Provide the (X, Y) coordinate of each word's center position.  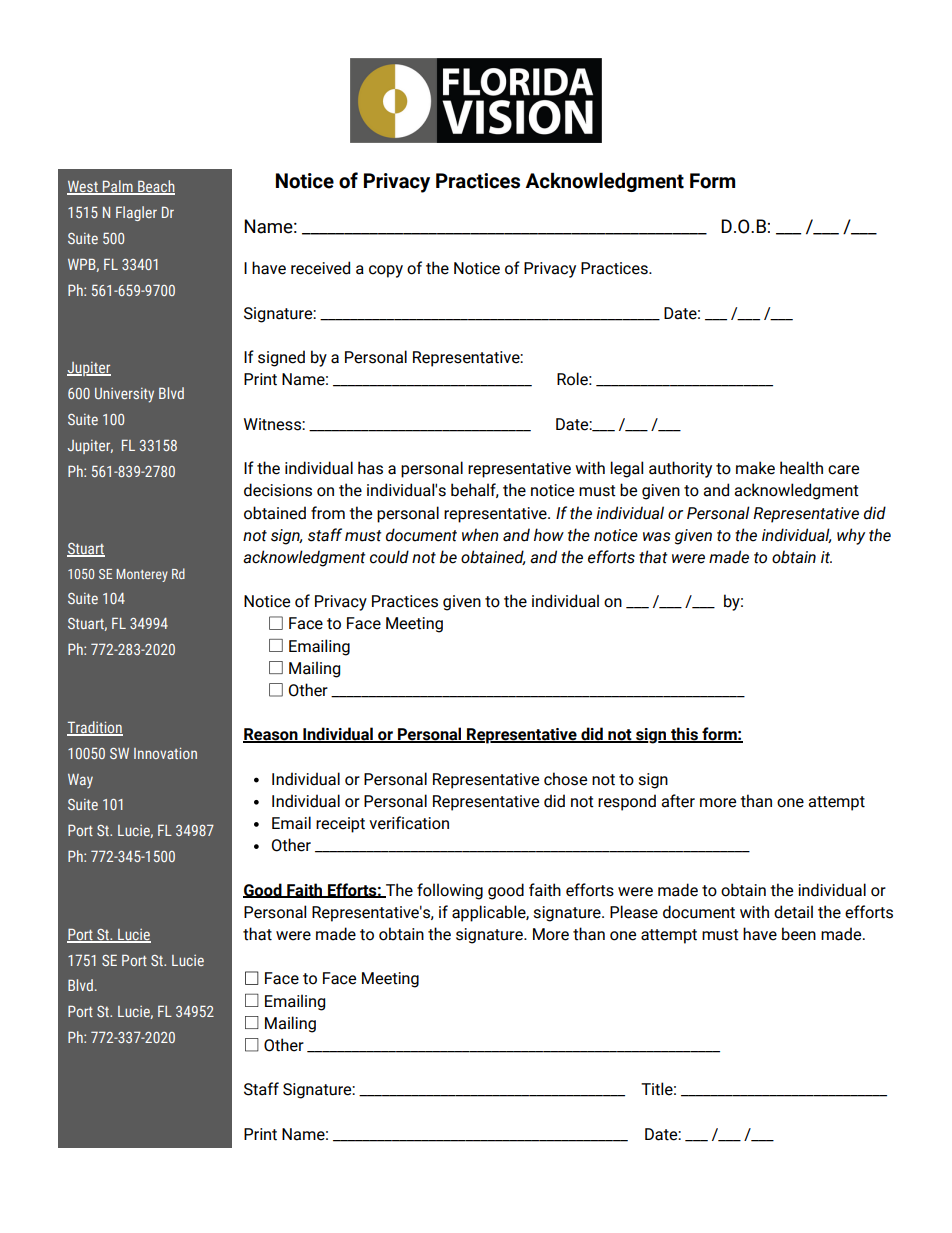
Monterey (142, 575)
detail (793, 912)
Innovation (165, 753)
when (480, 535)
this (684, 735)
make (755, 468)
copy (386, 271)
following (450, 891)
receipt (340, 825)
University (124, 395)
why (851, 536)
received (320, 268)
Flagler (136, 213)
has (370, 468)
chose (565, 779)
